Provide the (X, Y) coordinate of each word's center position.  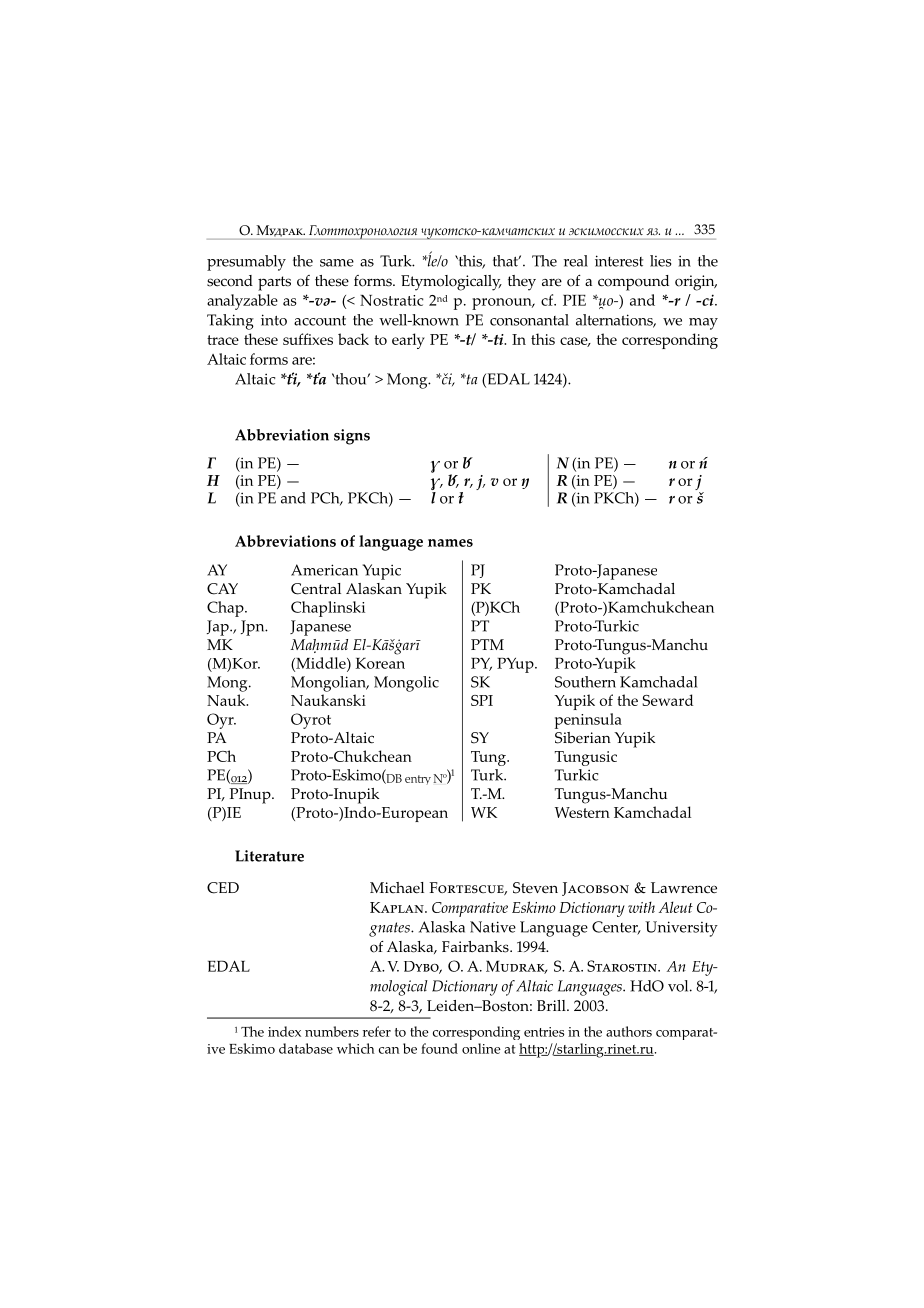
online (481, 1048)
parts (274, 283)
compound (633, 283)
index (284, 1031)
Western (582, 812)
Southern (585, 682)
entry (418, 780)
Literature (269, 856)
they (522, 283)
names (450, 543)
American (324, 570)
